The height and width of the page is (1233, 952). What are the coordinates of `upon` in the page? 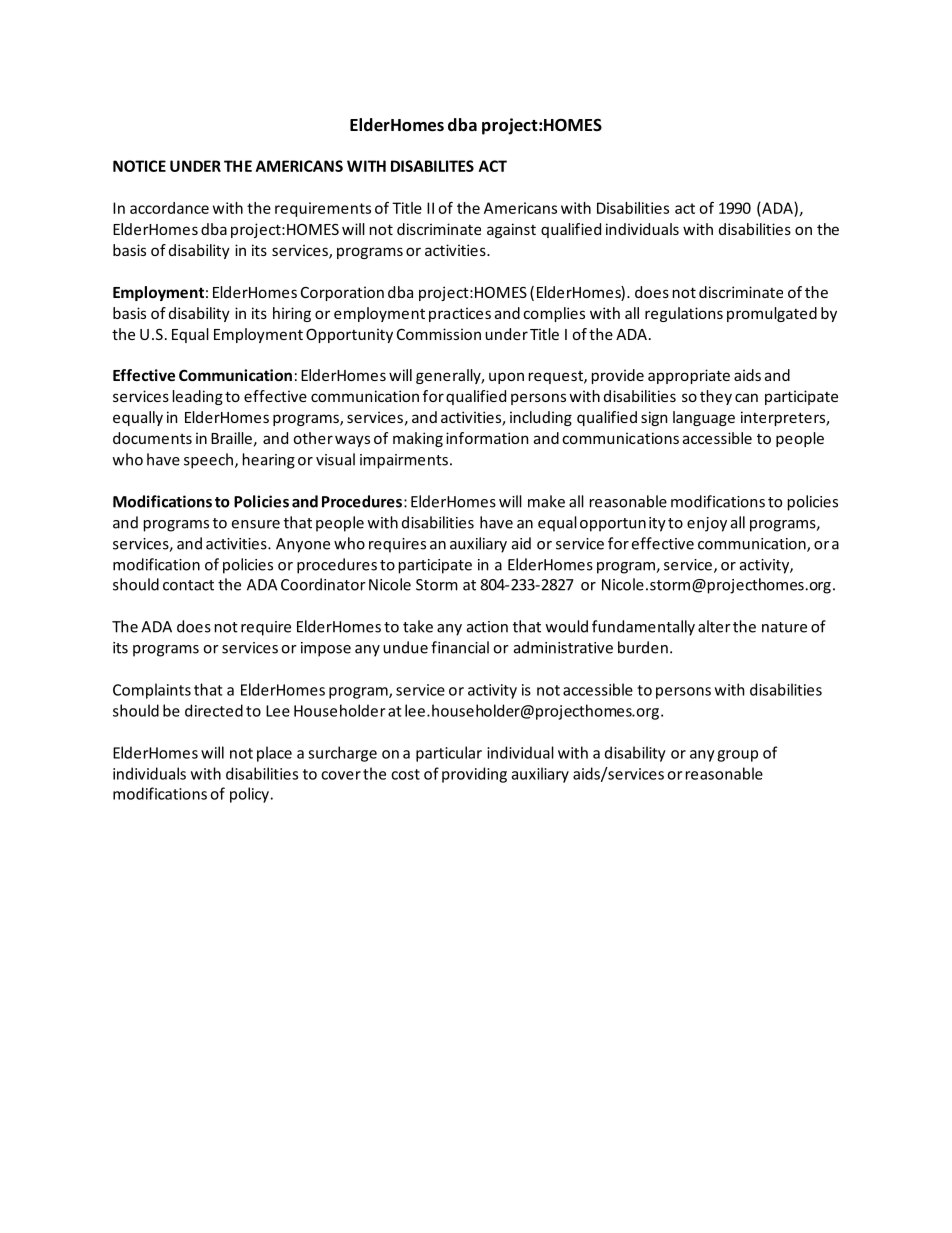 It's located at (506, 378).
